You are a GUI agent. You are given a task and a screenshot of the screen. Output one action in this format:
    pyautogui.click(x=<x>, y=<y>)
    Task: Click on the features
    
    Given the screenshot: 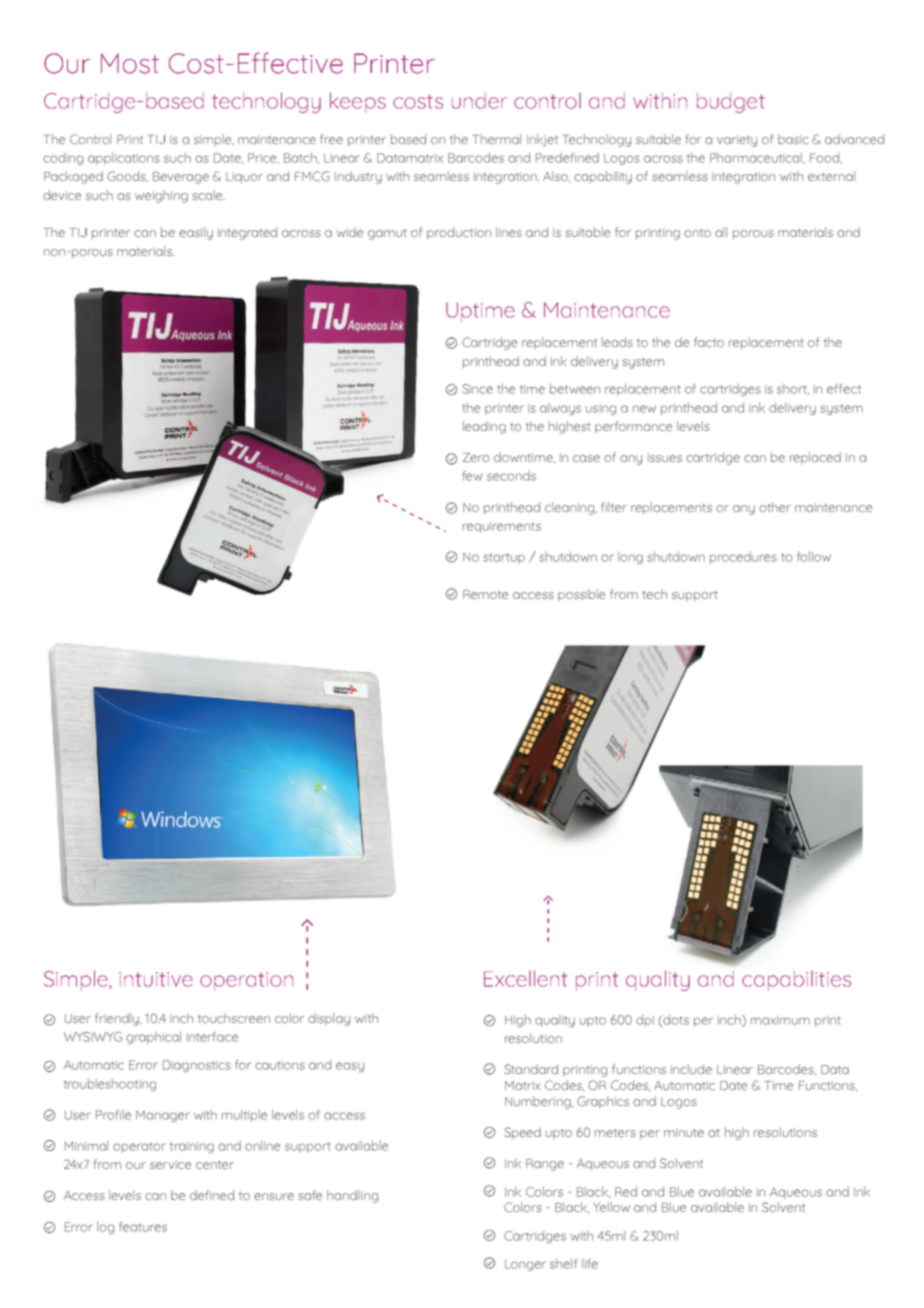 What is the action you would take?
    pyautogui.click(x=143, y=1227)
